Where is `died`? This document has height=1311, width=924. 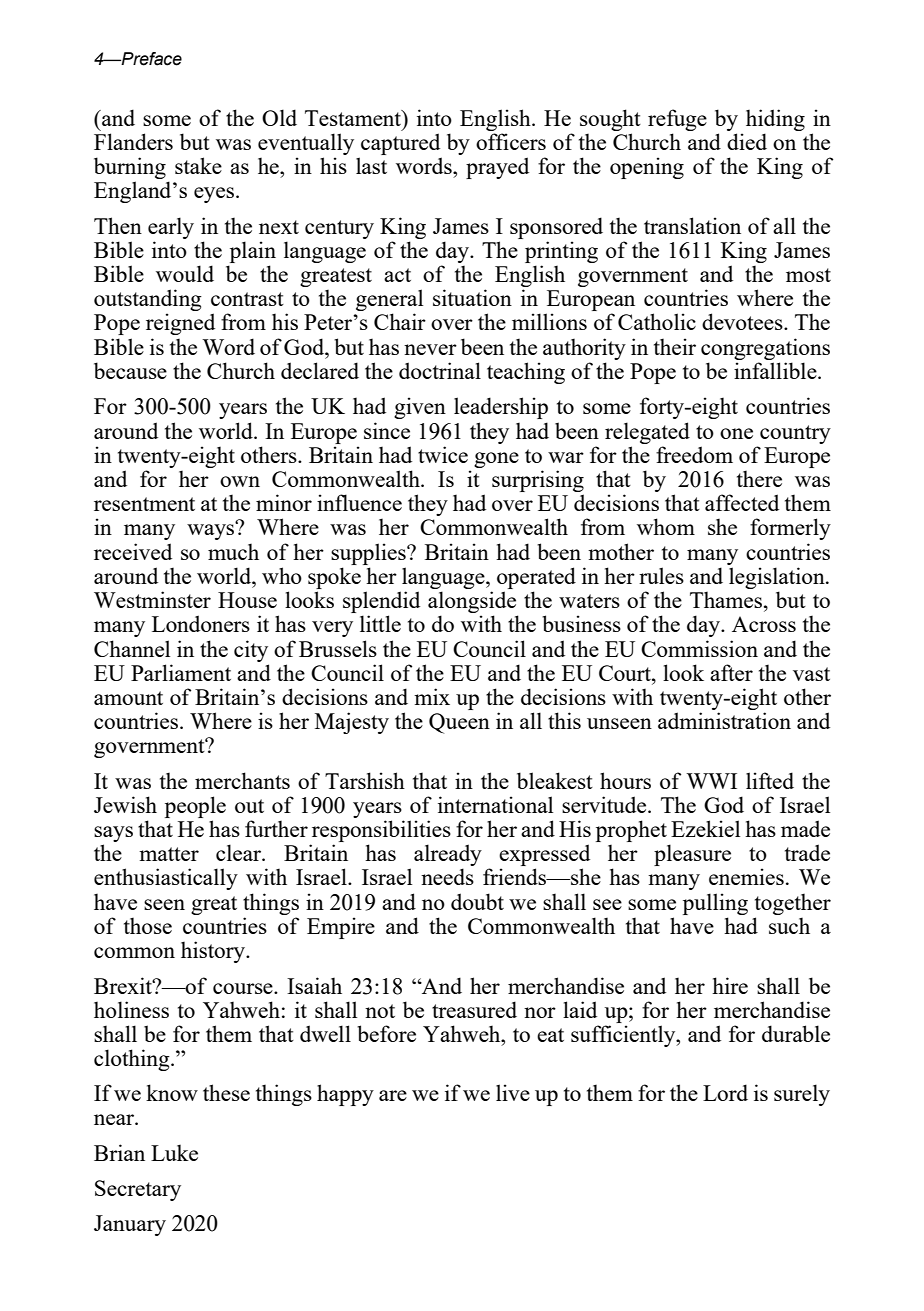
died is located at coordinates (747, 141).
